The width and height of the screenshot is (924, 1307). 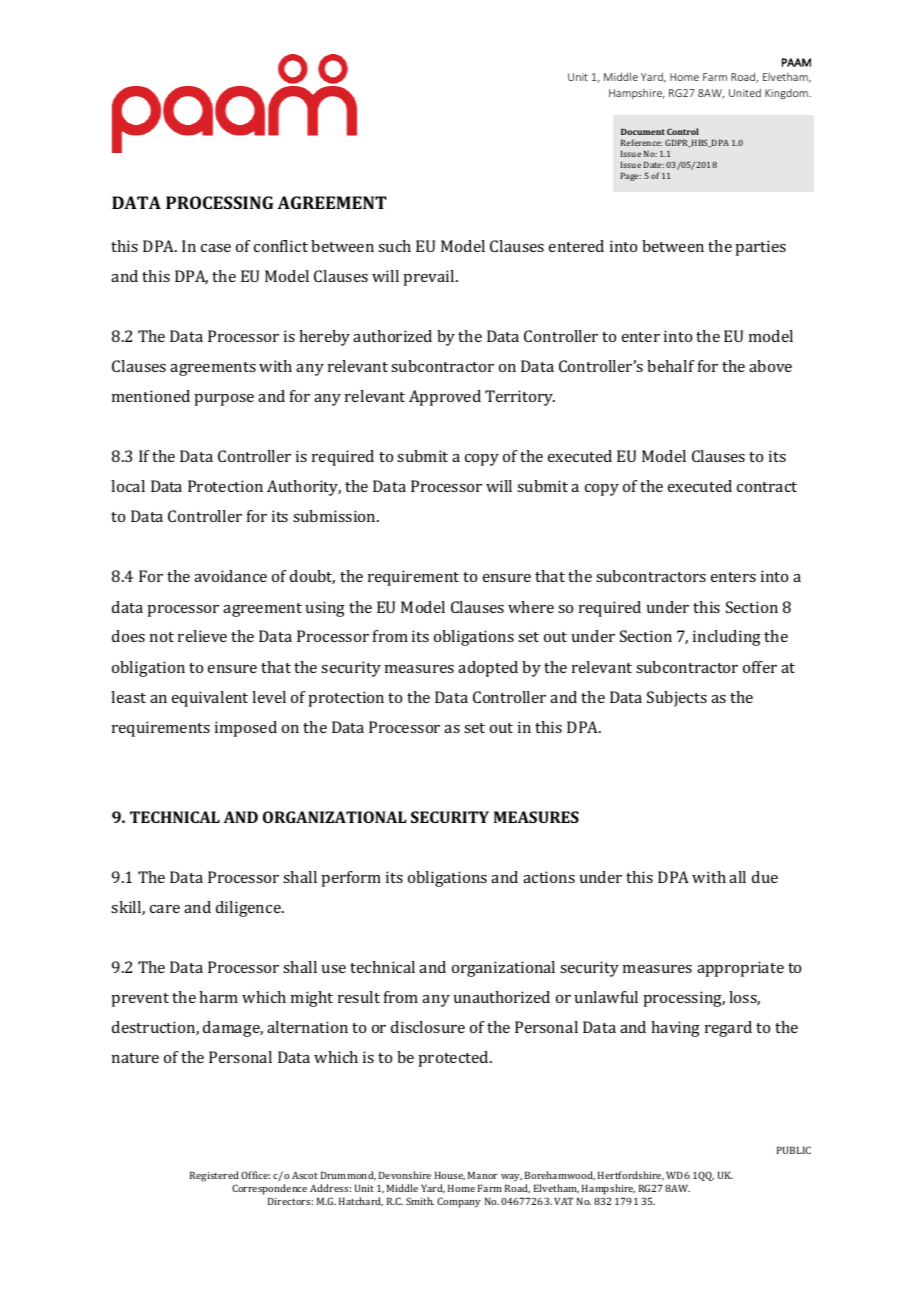 I want to click on House, so click(x=450, y=1176).
